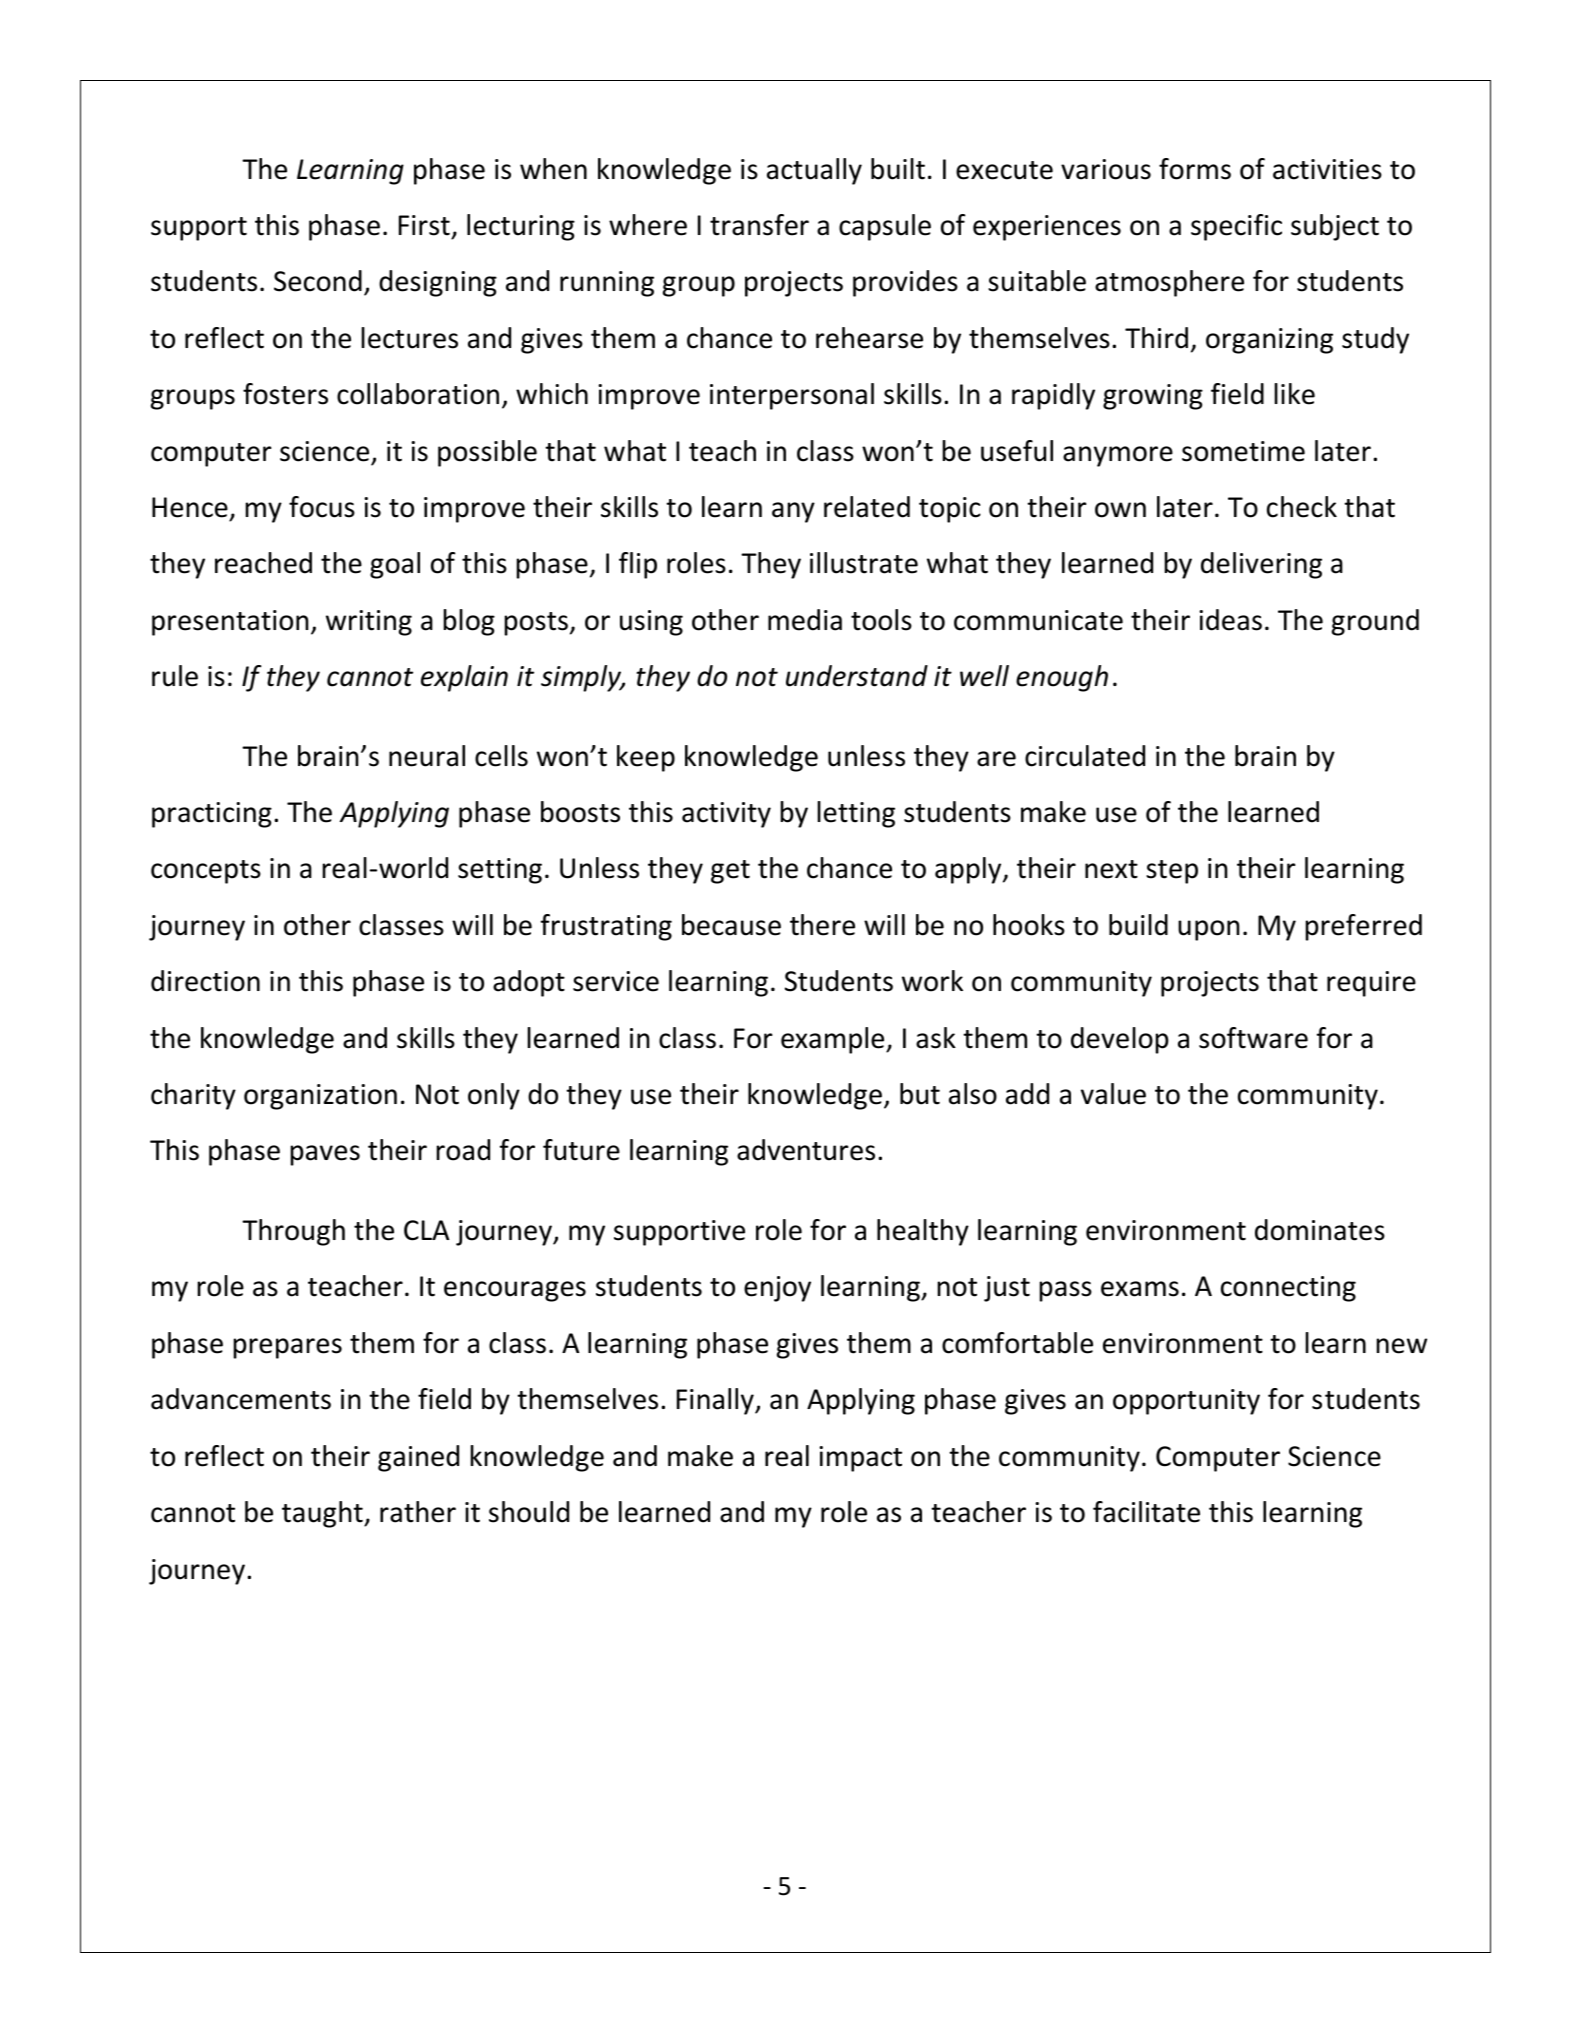  I want to click on facilitate, so click(1146, 1512).
